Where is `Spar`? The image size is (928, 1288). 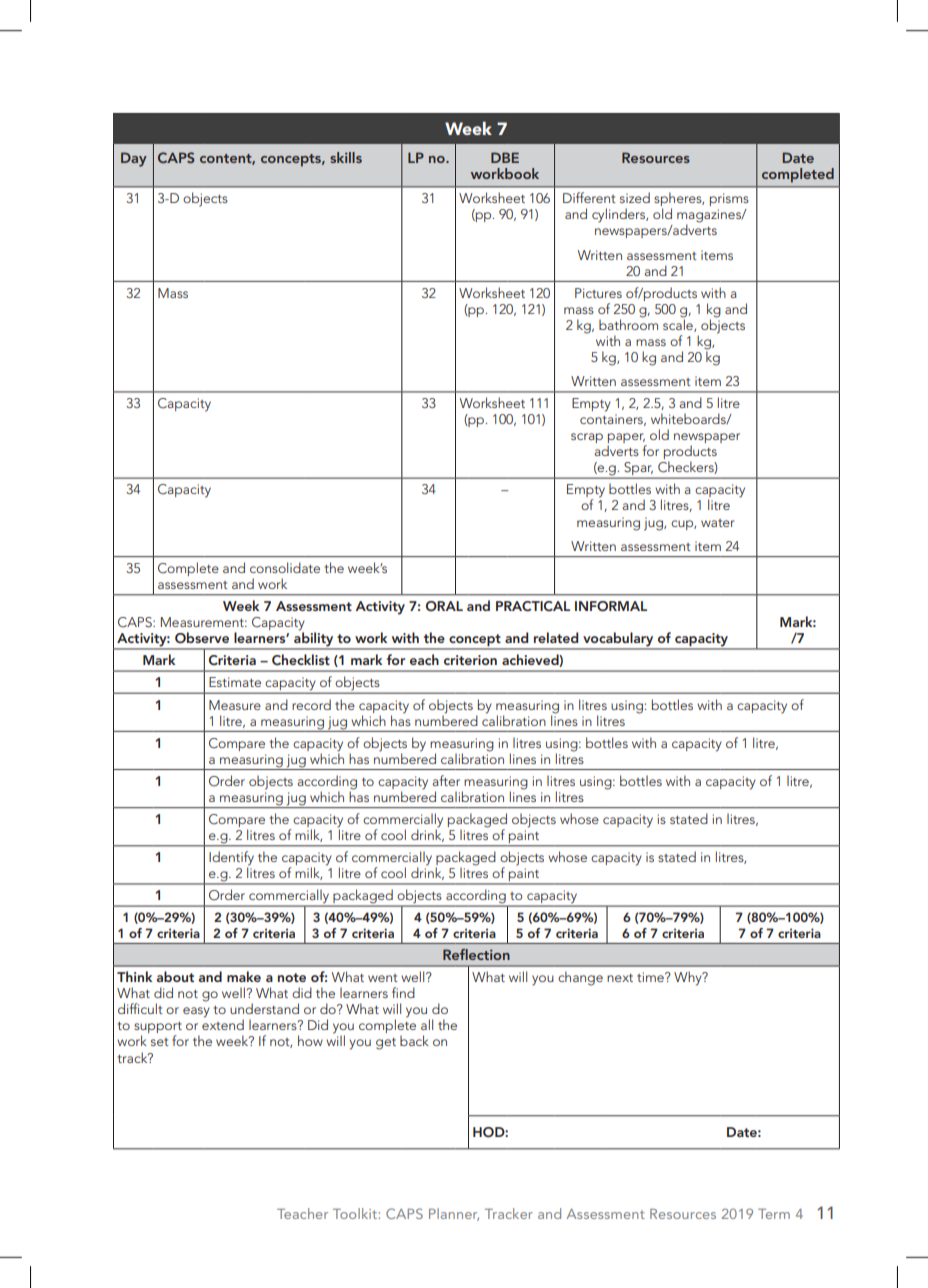 Spar is located at coordinates (638, 470).
